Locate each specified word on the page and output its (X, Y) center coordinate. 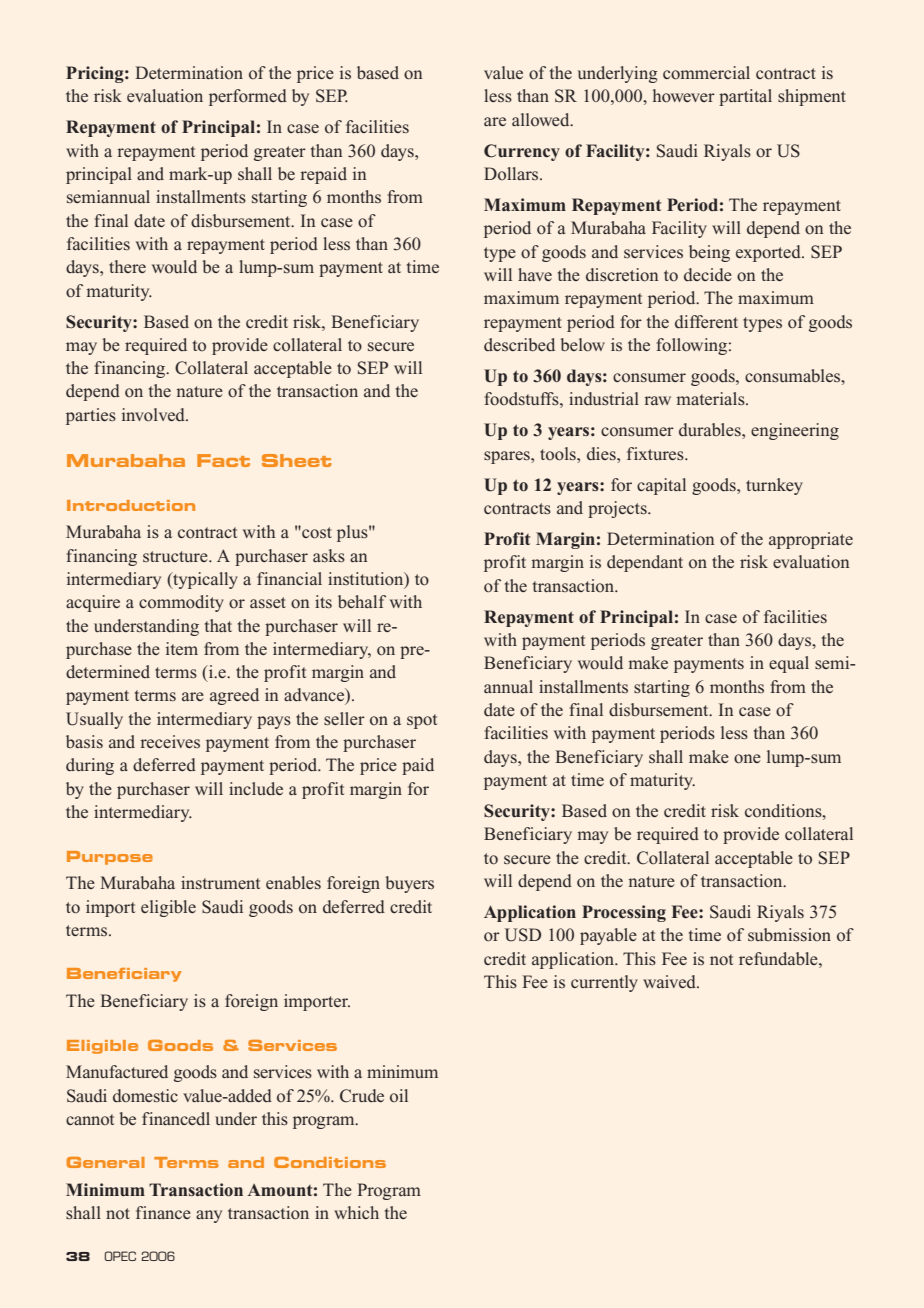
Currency (522, 152)
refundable (779, 958)
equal (789, 664)
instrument (220, 882)
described (519, 345)
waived (670, 982)
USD (523, 935)
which (356, 1212)
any (209, 1216)
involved (155, 415)
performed (248, 97)
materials (711, 399)
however (684, 96)
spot (422, 721)
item (182, 648)
